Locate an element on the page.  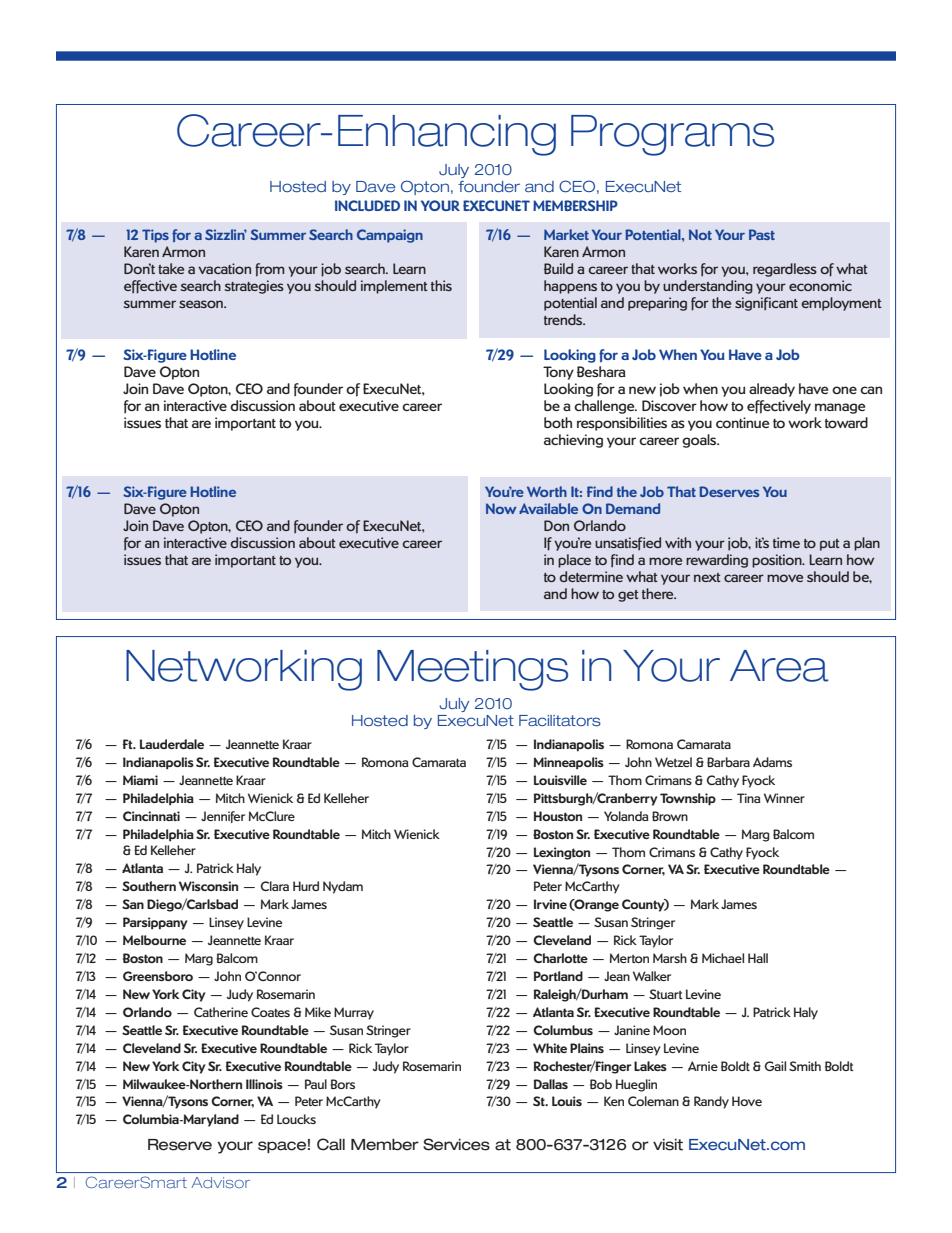
Tips is located at coordinates (155, 236).
